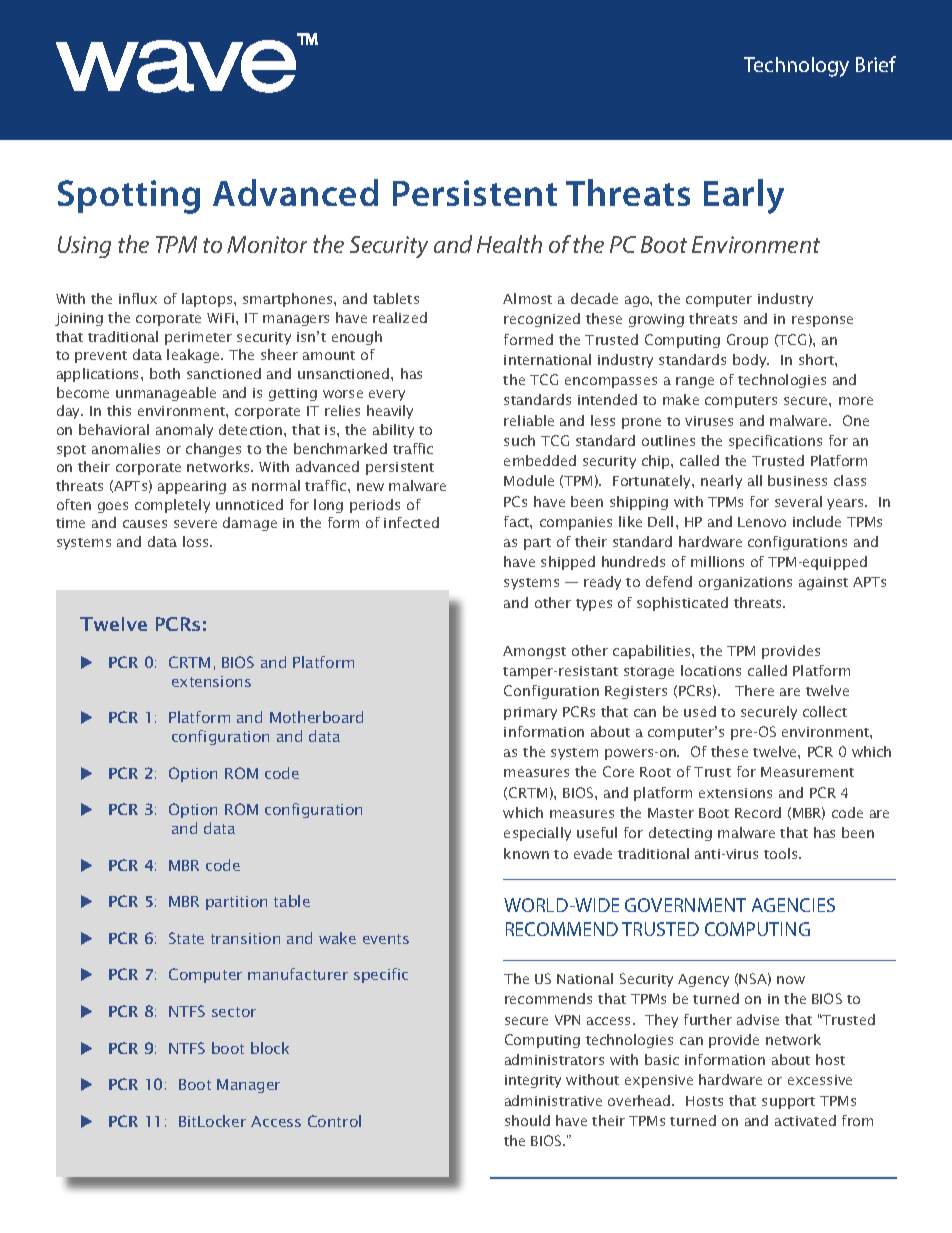  Describe the element at coordinates (509, 244) in the document. I see `Health` at that location.
